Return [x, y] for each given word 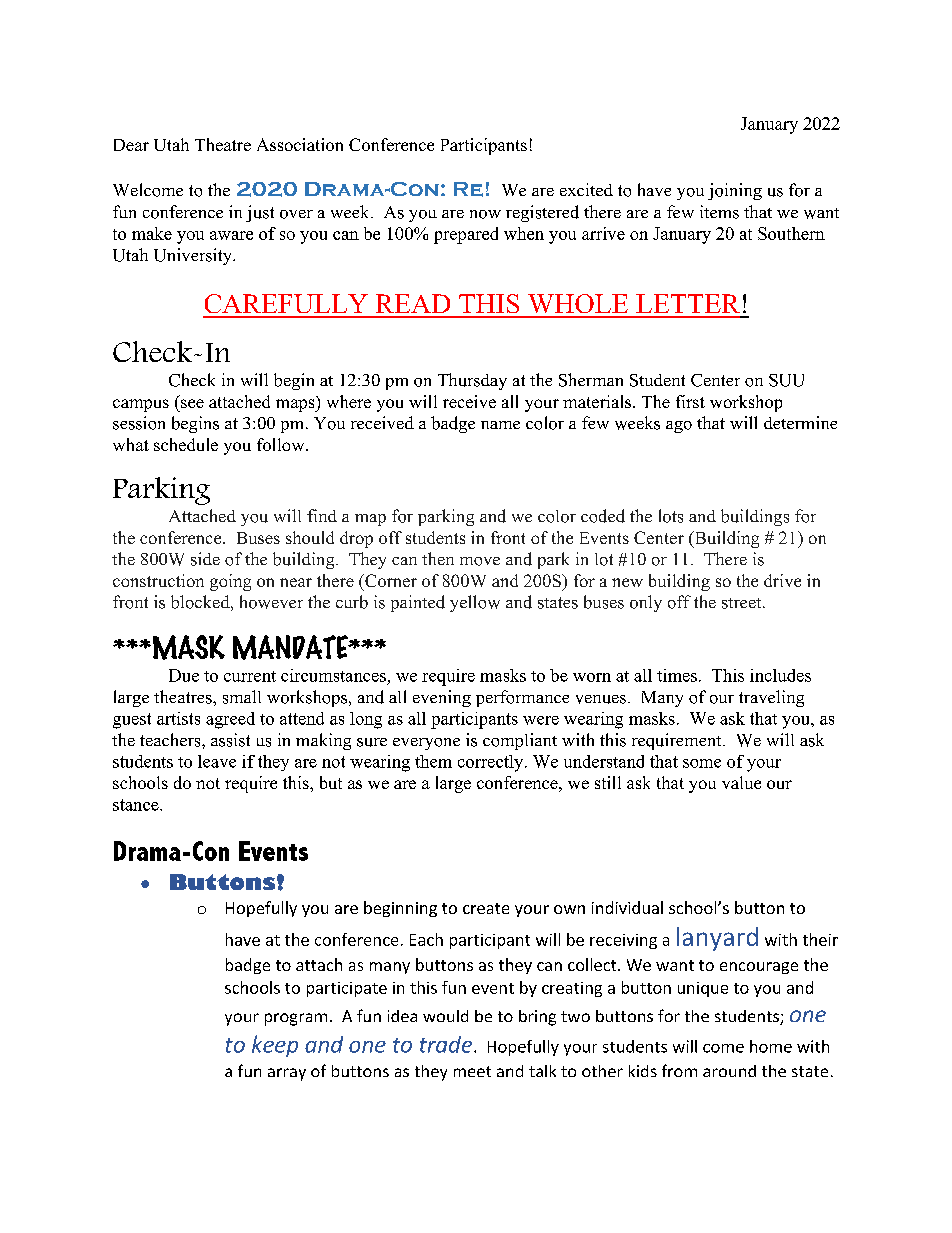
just [260, 213]
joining [735, 191]
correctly [492, 763]
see [192, 403]
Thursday [472, 381]
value [741, 782]
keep [275, 1046]
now [485, 214]
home [771, 1046]
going [230, 582]
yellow [475, 603]
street [743, 603]
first [690, 401]
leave [217, 761]
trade [447, 1044]
